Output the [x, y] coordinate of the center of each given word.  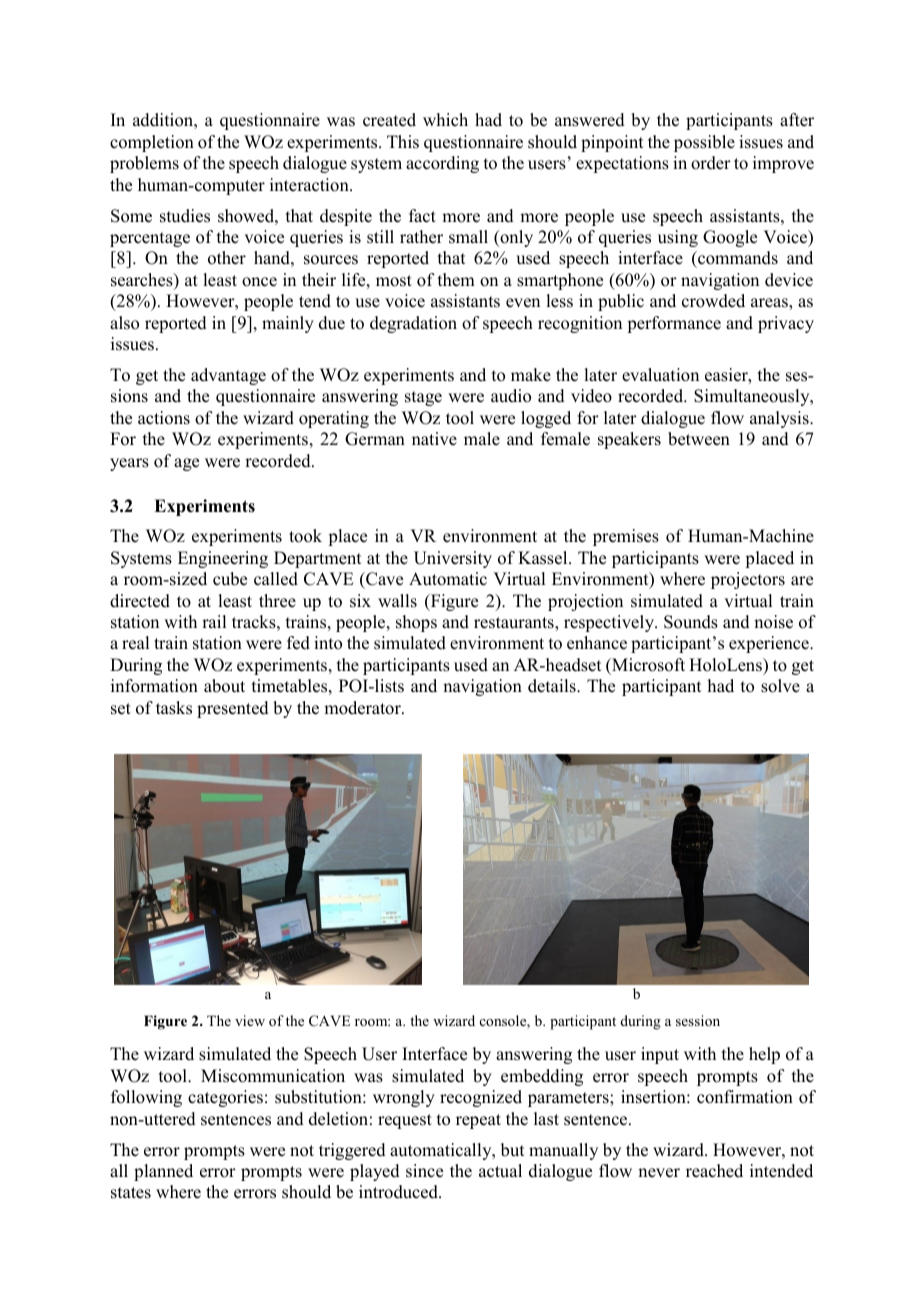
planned [163, 1172]
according [442, 164]
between [699, 439]
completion [152, 143]
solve [780, 686]
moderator [363, 708]
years [129, 464]
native [434, 439]
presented [233, 709]
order [711, 163]
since [424, 1171]
